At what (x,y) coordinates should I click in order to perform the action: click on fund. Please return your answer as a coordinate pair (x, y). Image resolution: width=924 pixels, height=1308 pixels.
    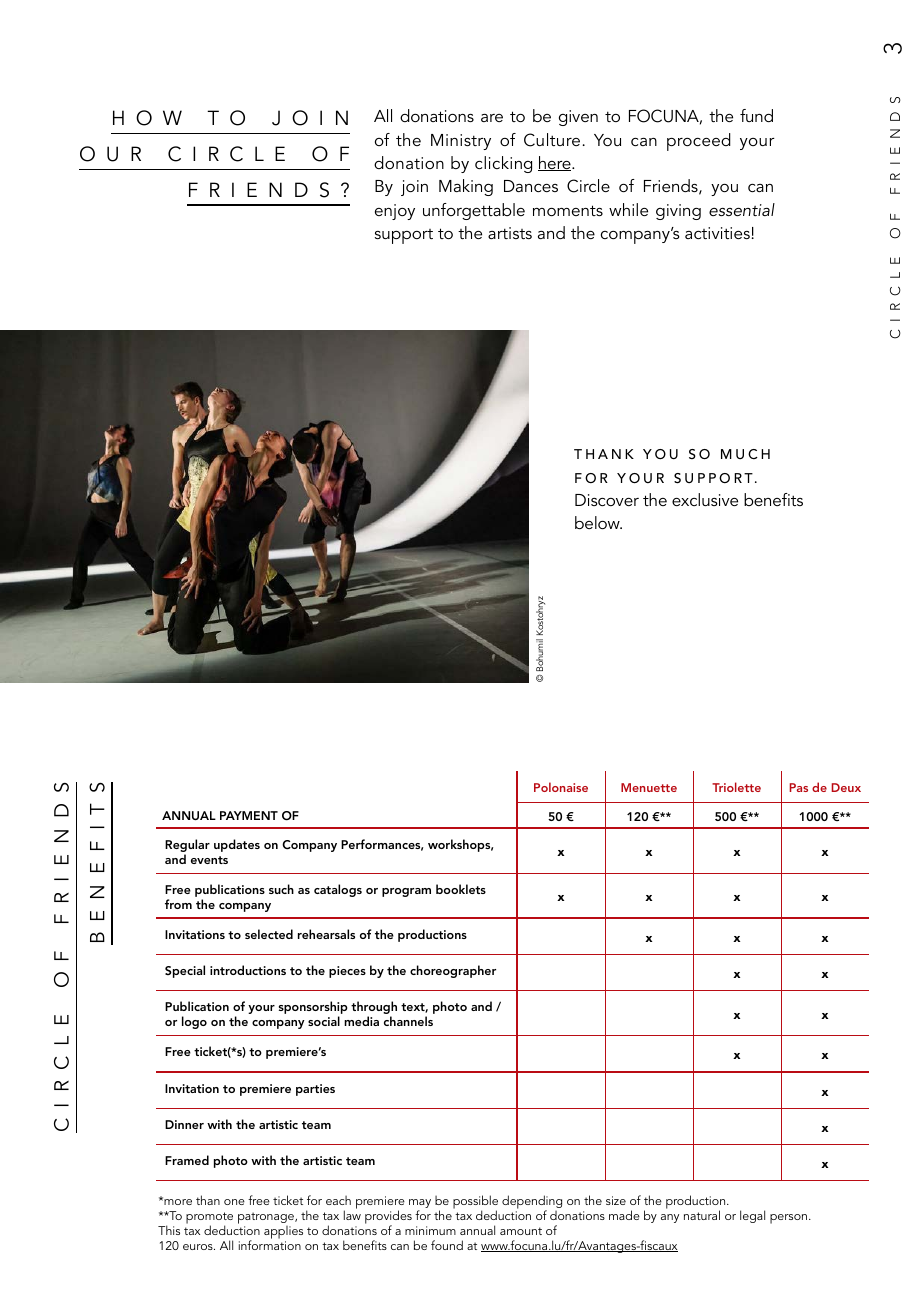
    Looking at the image, I should click on (756, 115).
